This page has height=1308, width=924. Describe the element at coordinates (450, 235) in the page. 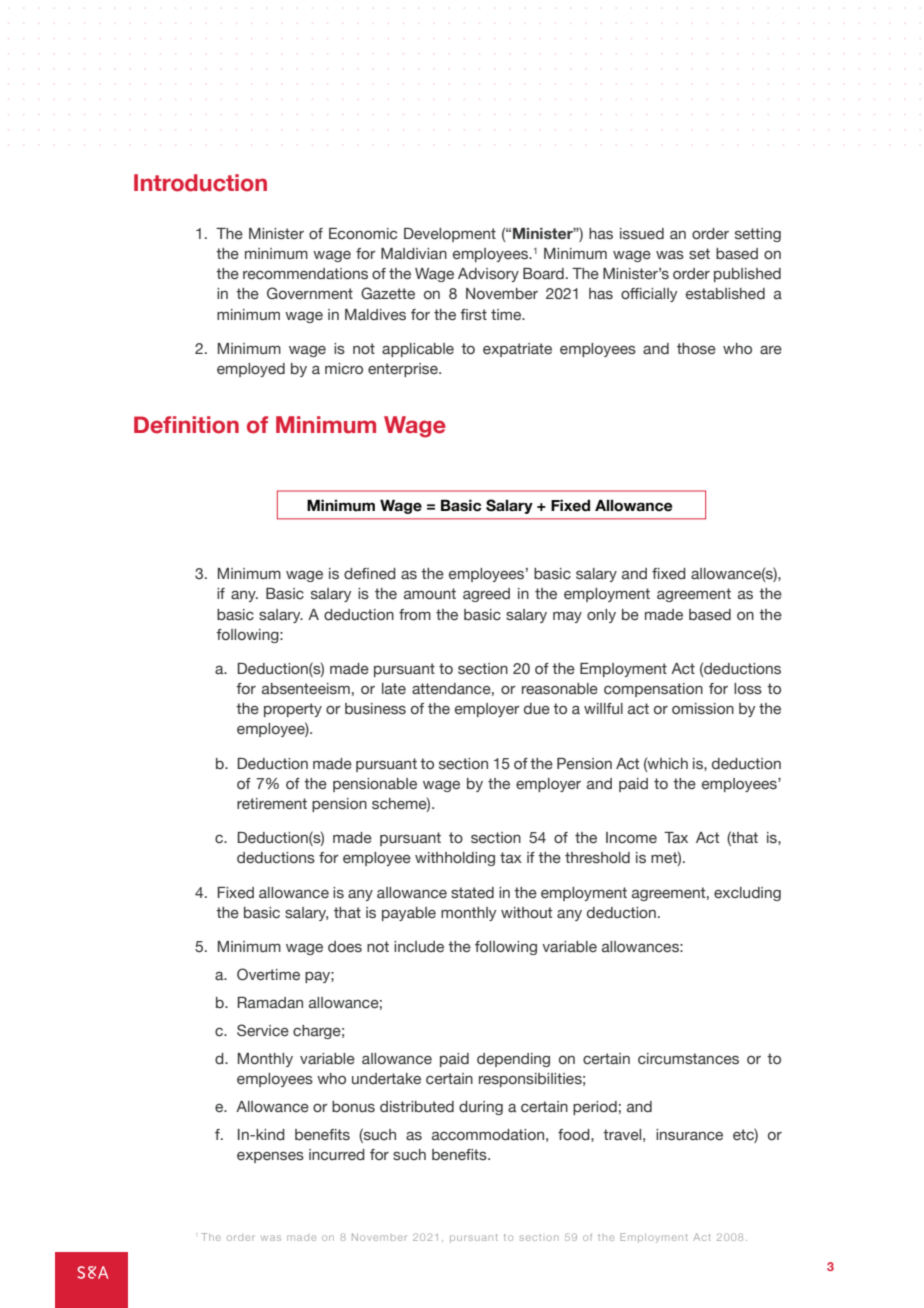

I see `Development` at that location.
